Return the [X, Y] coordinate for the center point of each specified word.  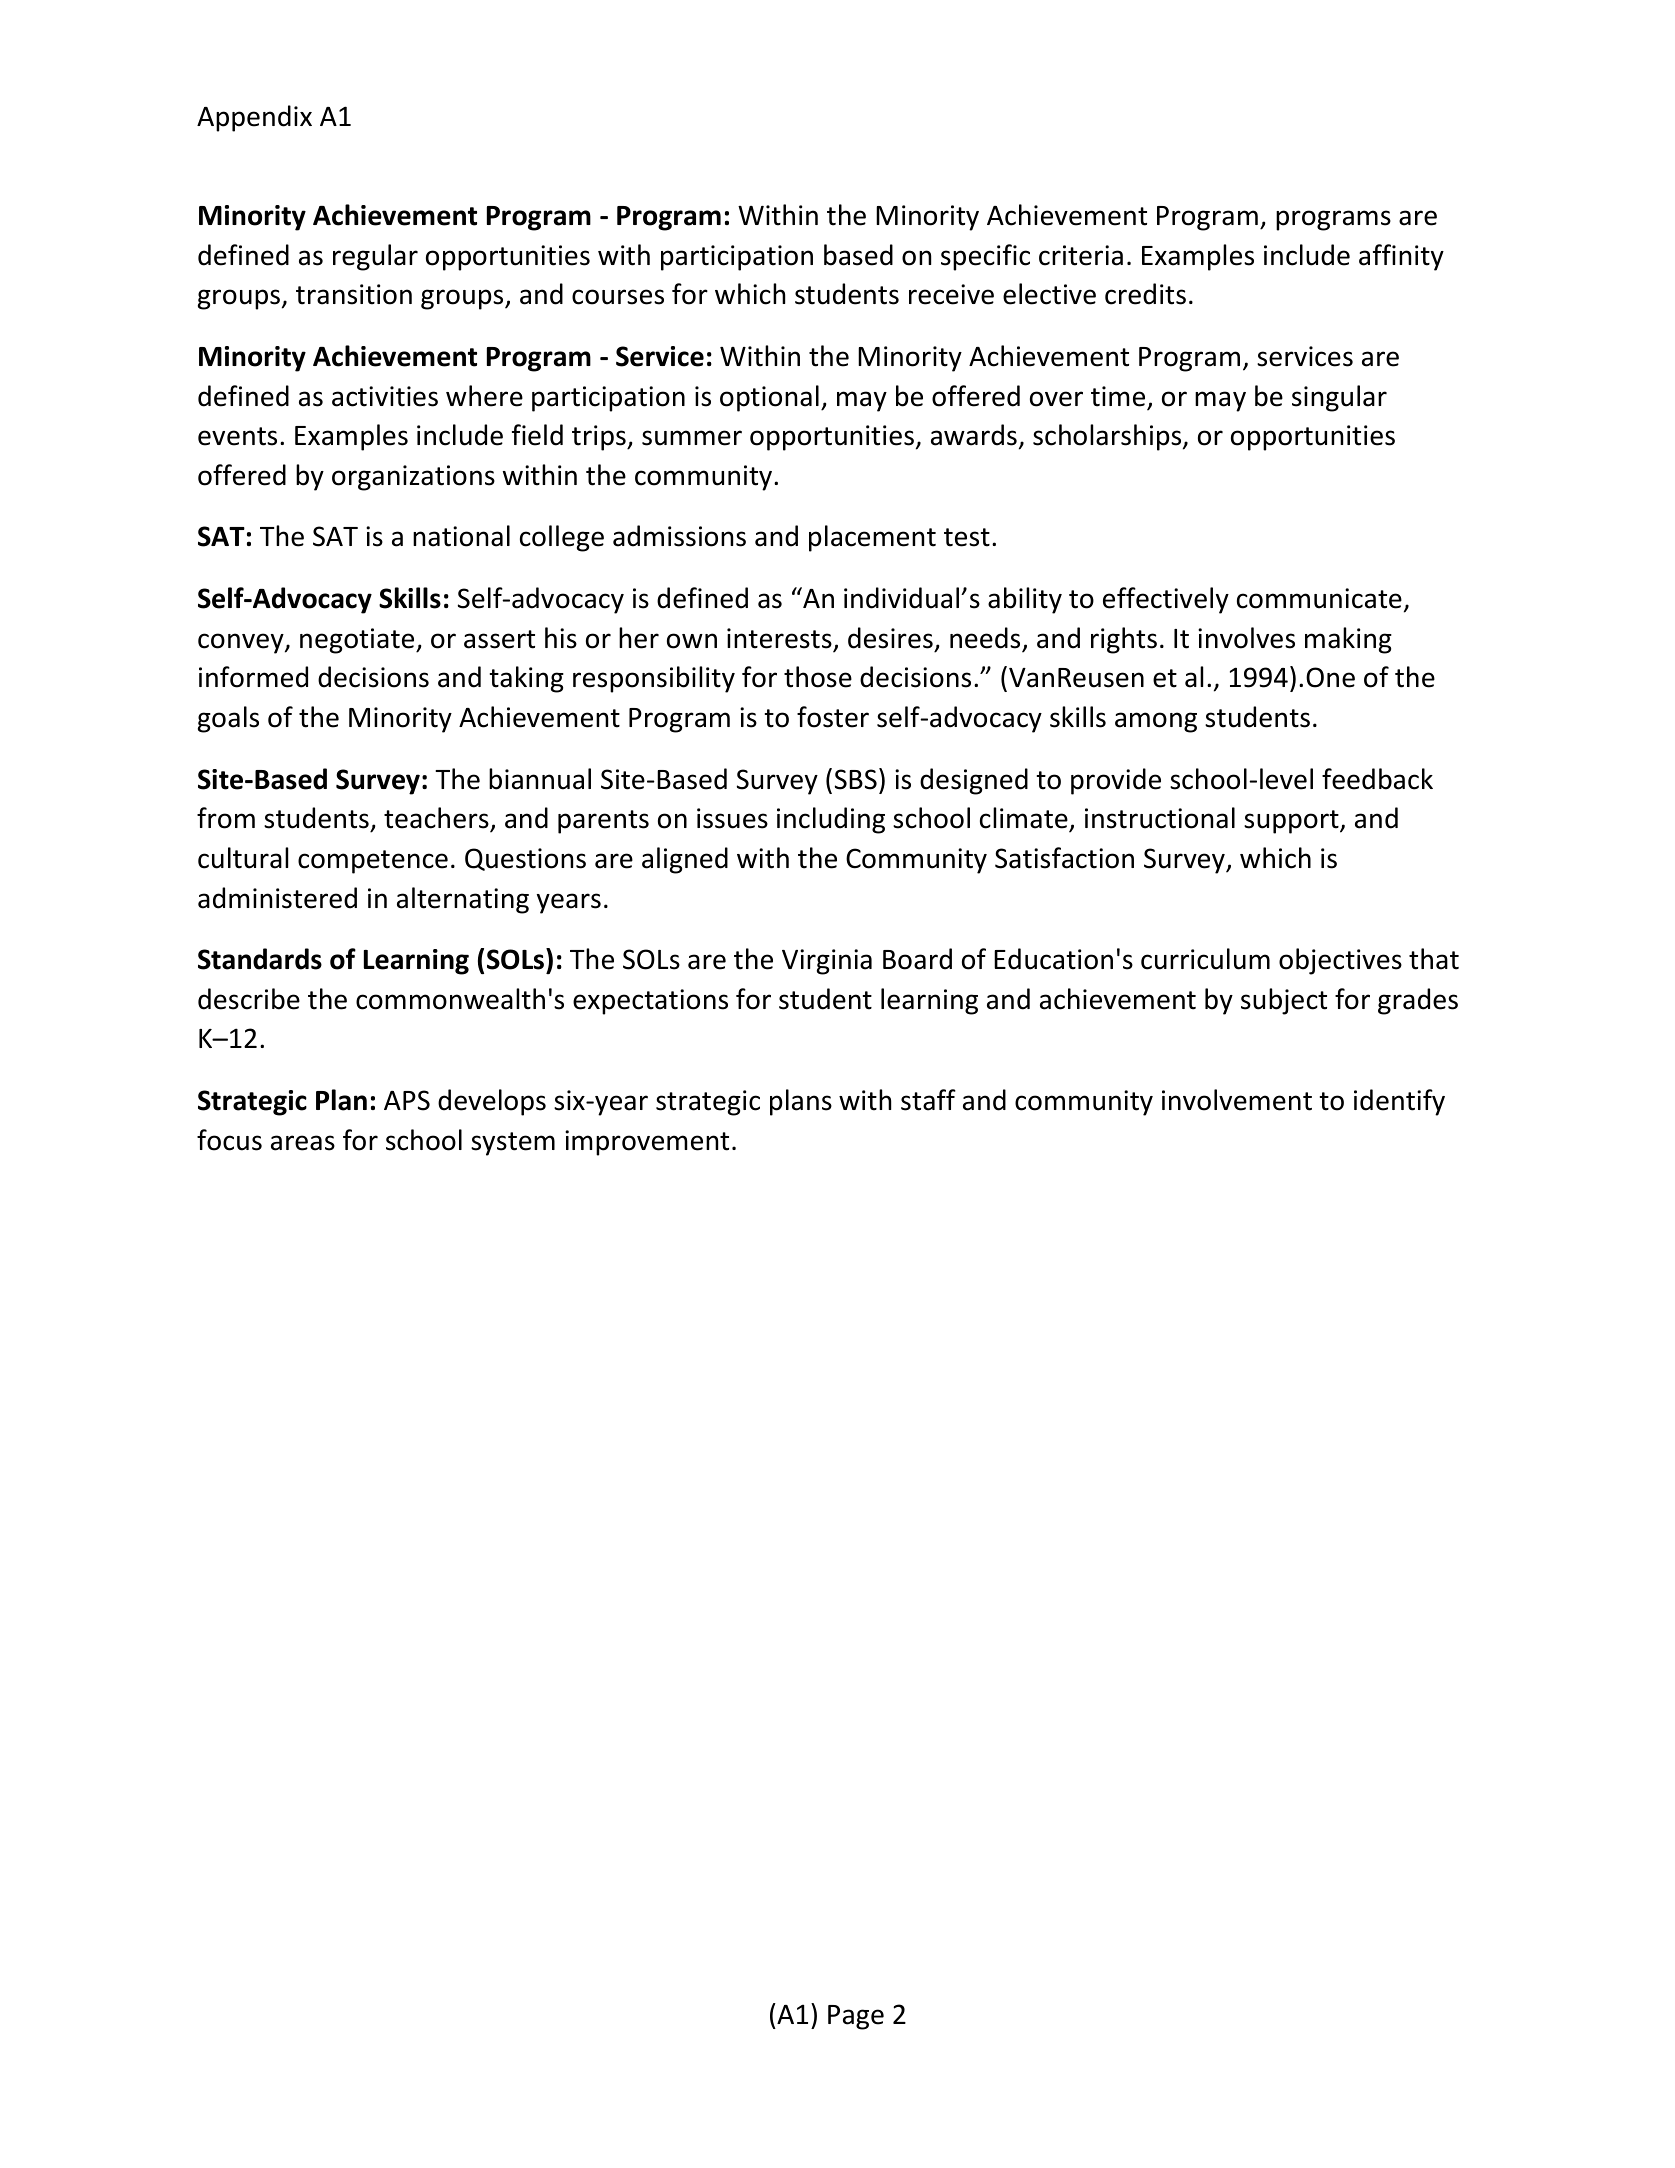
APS [407, 1100]
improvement [647, 1143]
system [513, 1144]
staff [928, 1100]
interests [779, 638]
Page [856, 2017]
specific [985, 257]
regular [375, 257]
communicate [1319, 598]
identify [1399, 1102]
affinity [1401, 257]
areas [303, 1143]
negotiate [358, 641]
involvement [1237, 1100]
